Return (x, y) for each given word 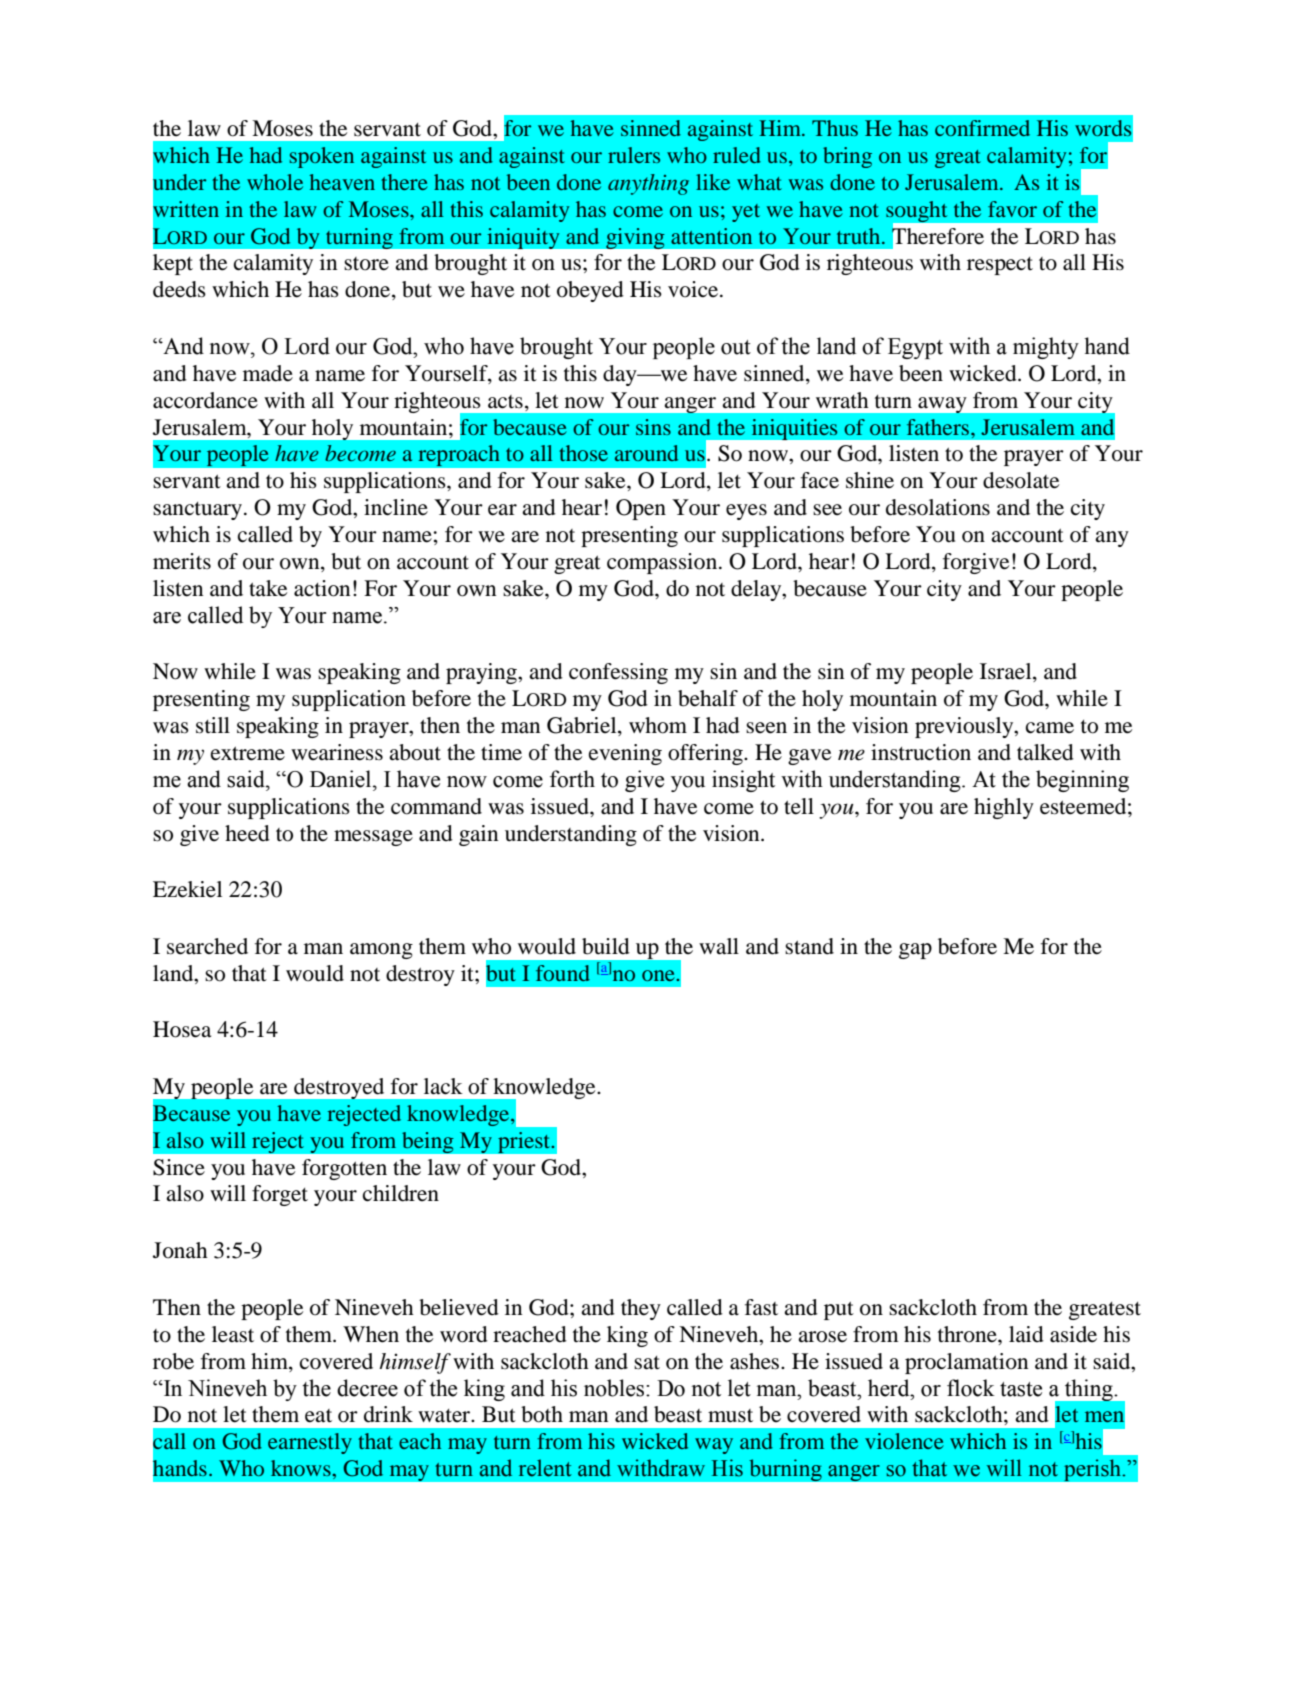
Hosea (182, 1029)
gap (915, 951)
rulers (634, 155)
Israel (1007, 672)
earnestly (310, 1443)
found (563, 973)
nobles (615, 1388)
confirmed (982, 128)
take (268, 588)
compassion (663, 563)
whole (275, 182)
